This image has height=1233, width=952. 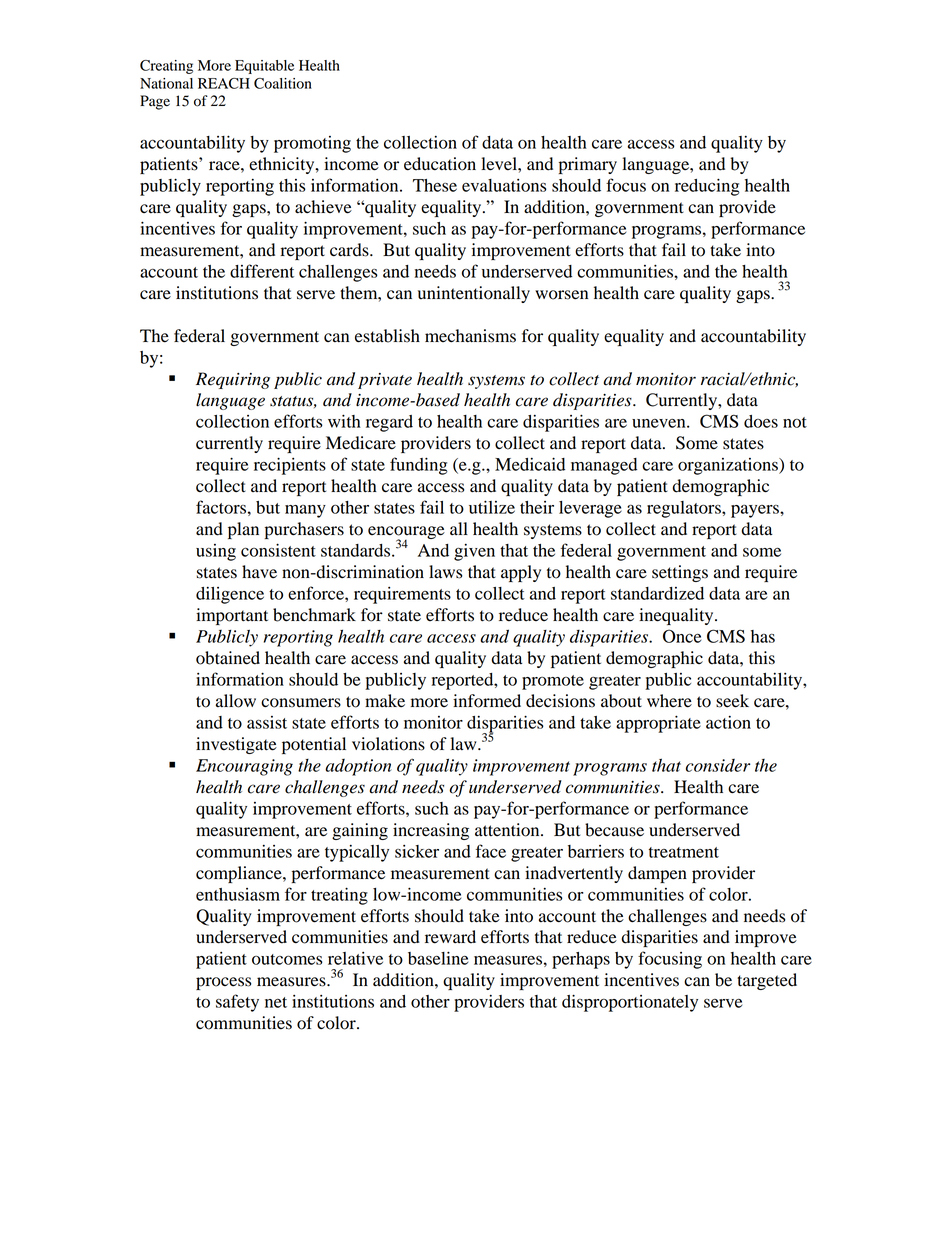 I want to click on unintentionally, so click(x=474, y=294).
